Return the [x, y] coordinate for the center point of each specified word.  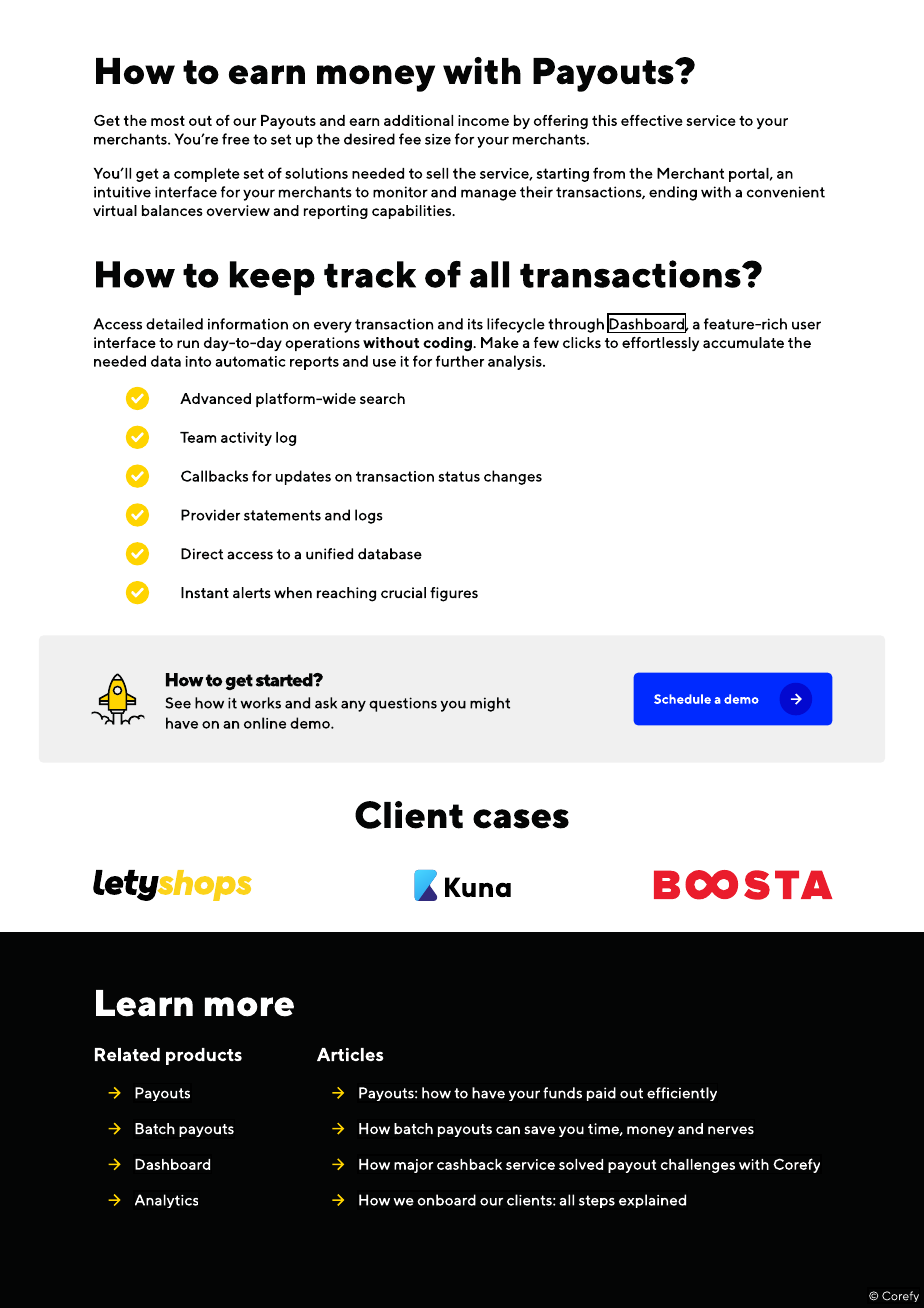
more [249, 1007]
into [198, 361]
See [178, 703]
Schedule [682, 699]
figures [454, 594]
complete [207, 175]
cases [521, 819]
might [490, 704]
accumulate [743, 342]
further [460, 361]
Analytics [166, 1201]
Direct [202, 554]
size [438, 139]
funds [562, 1093]
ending [673, 193]
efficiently [682, 1094]
